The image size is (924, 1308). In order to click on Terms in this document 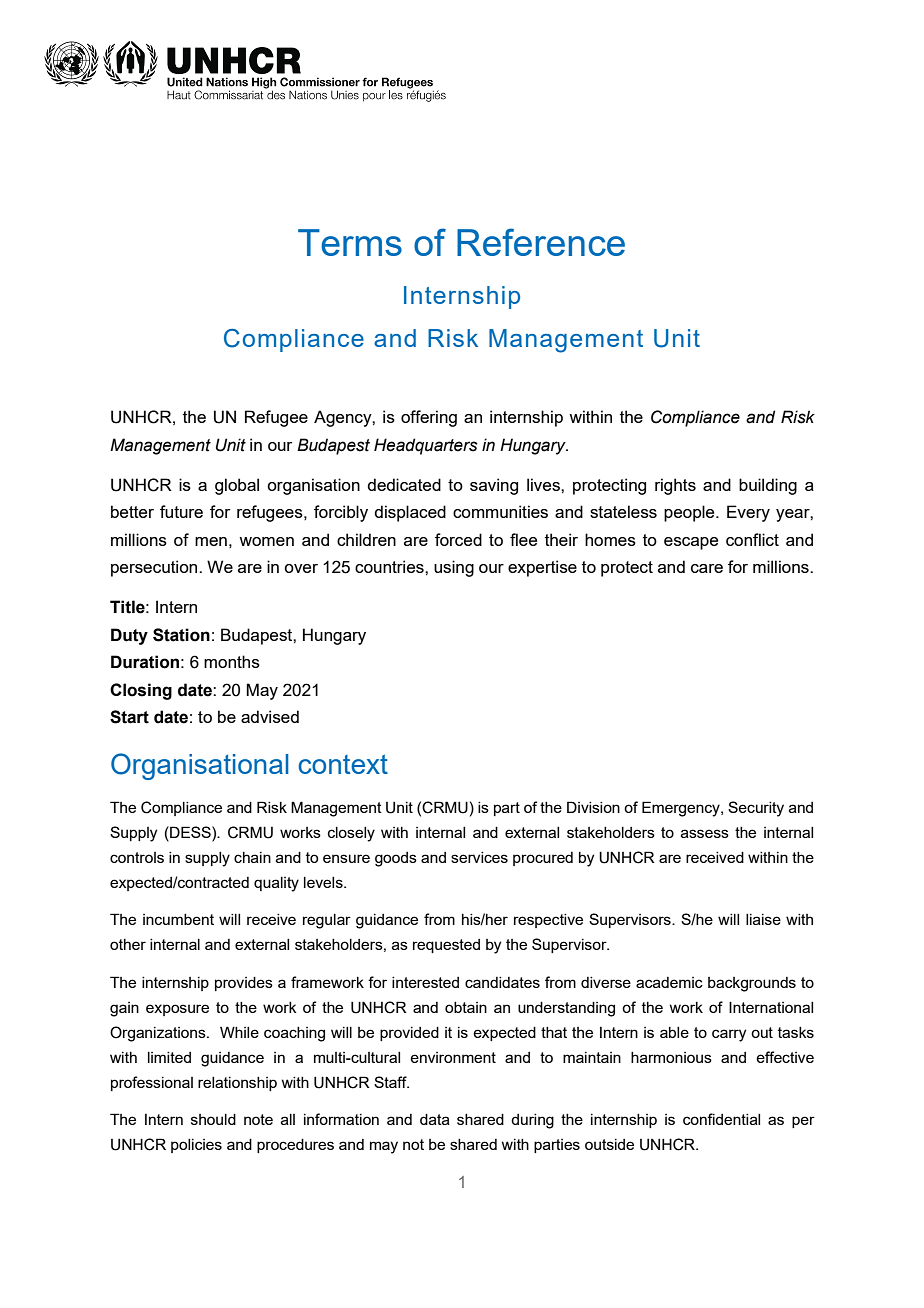, I will do `click(350, 242)`.
